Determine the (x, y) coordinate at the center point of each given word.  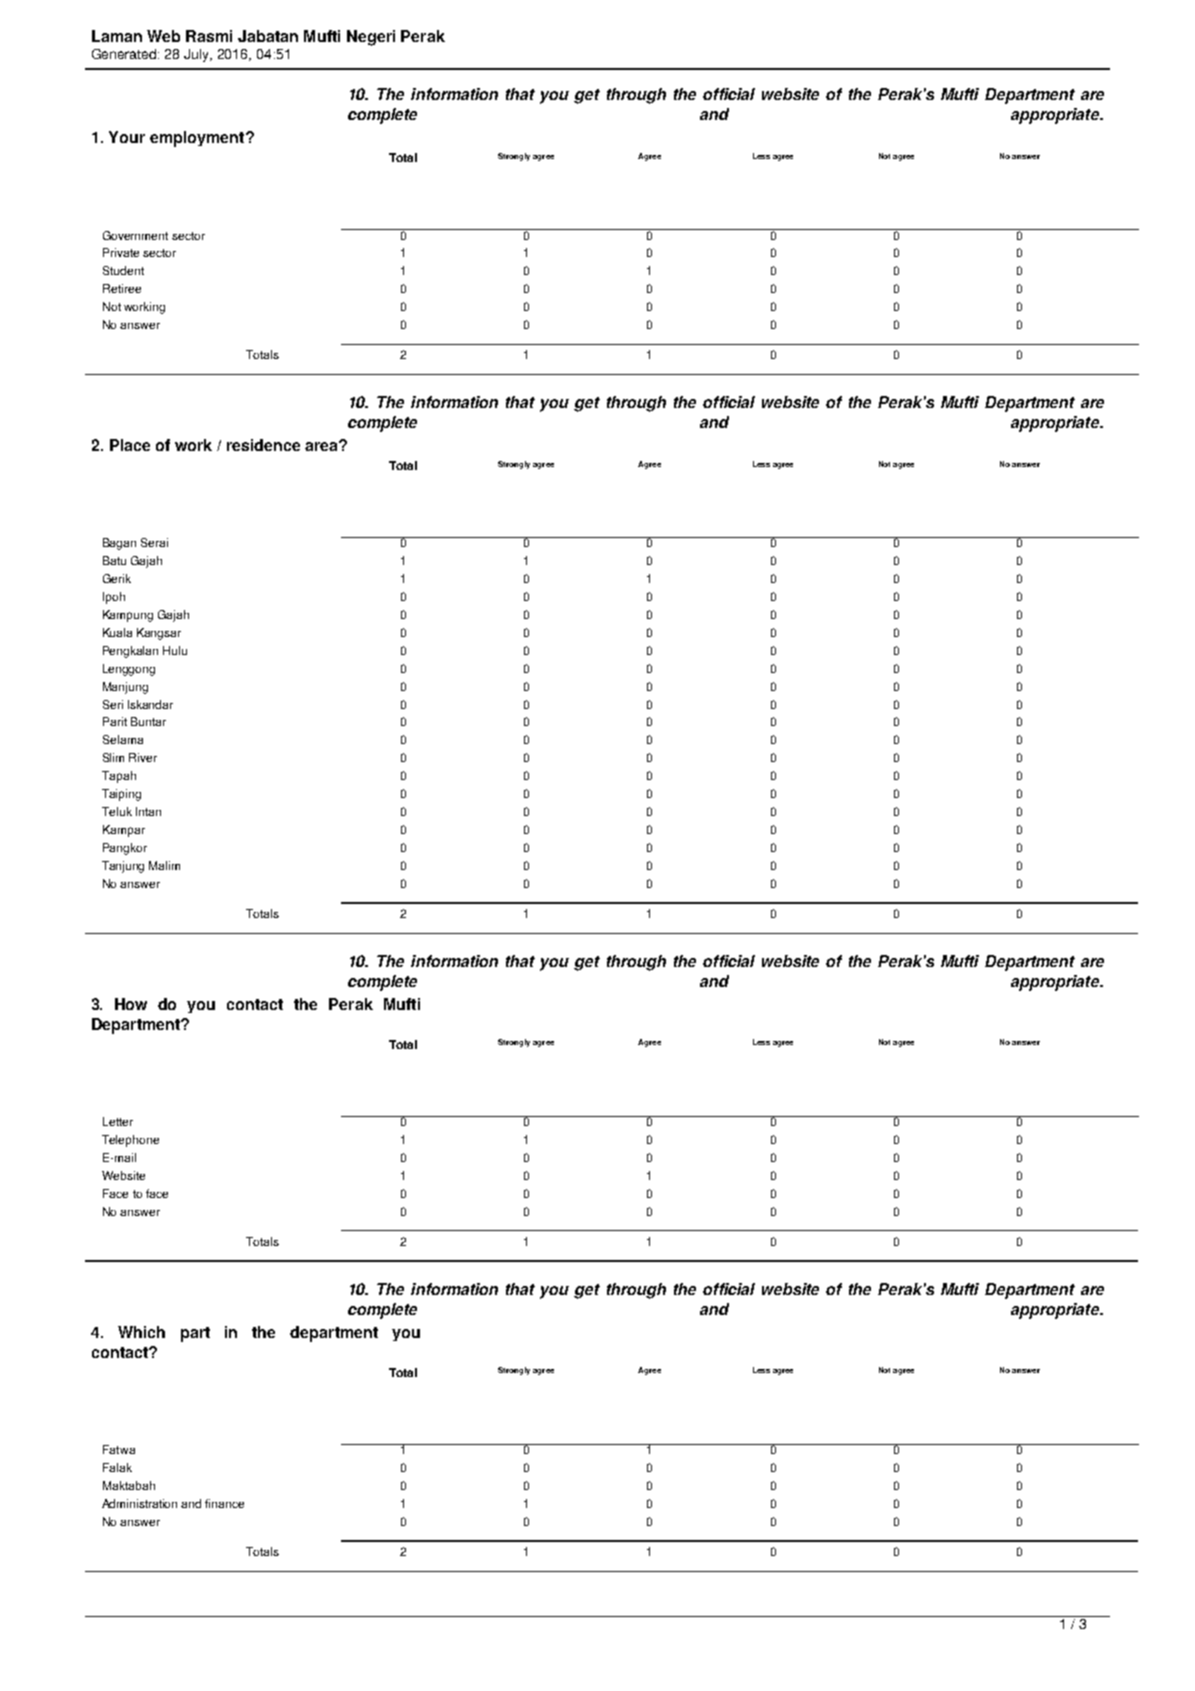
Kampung (128, 616)
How (131, 1004)
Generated (125, 54)
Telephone (130, 1141)
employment (197, 139)
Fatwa (119, 1449)
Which (141, 1332)
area (322, 446)
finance (224, 1503)
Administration (139, 1503)
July (198, 55)
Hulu (175, 650)
